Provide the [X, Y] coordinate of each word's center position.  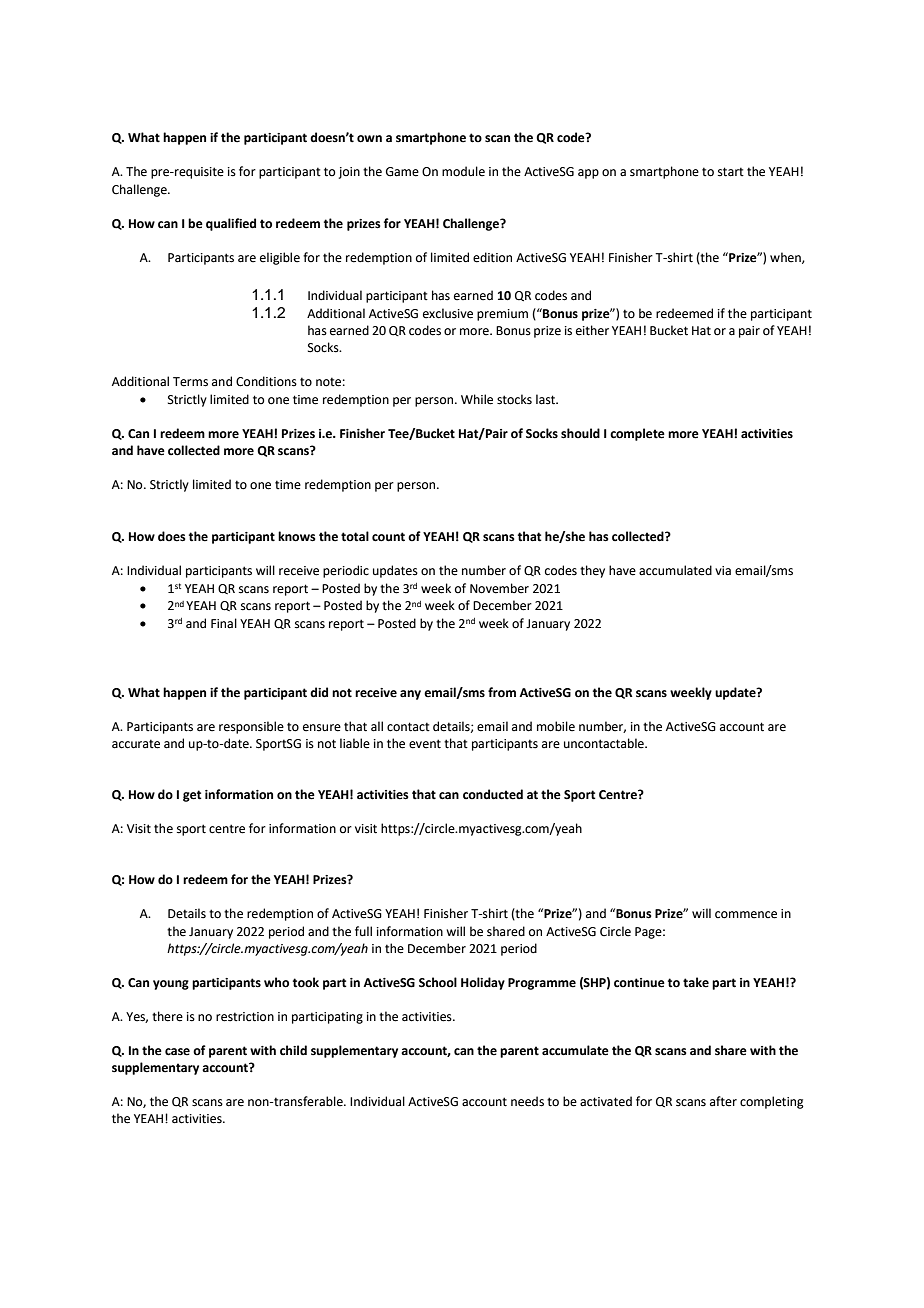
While [477, 399]
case [177, 1052]
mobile [556, 726]
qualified [231, 224]
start [731, 172]
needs [527, 1101]
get [192, 796]
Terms [190, 382]
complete [637, 434]
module [463, 171]
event [425, 744]
